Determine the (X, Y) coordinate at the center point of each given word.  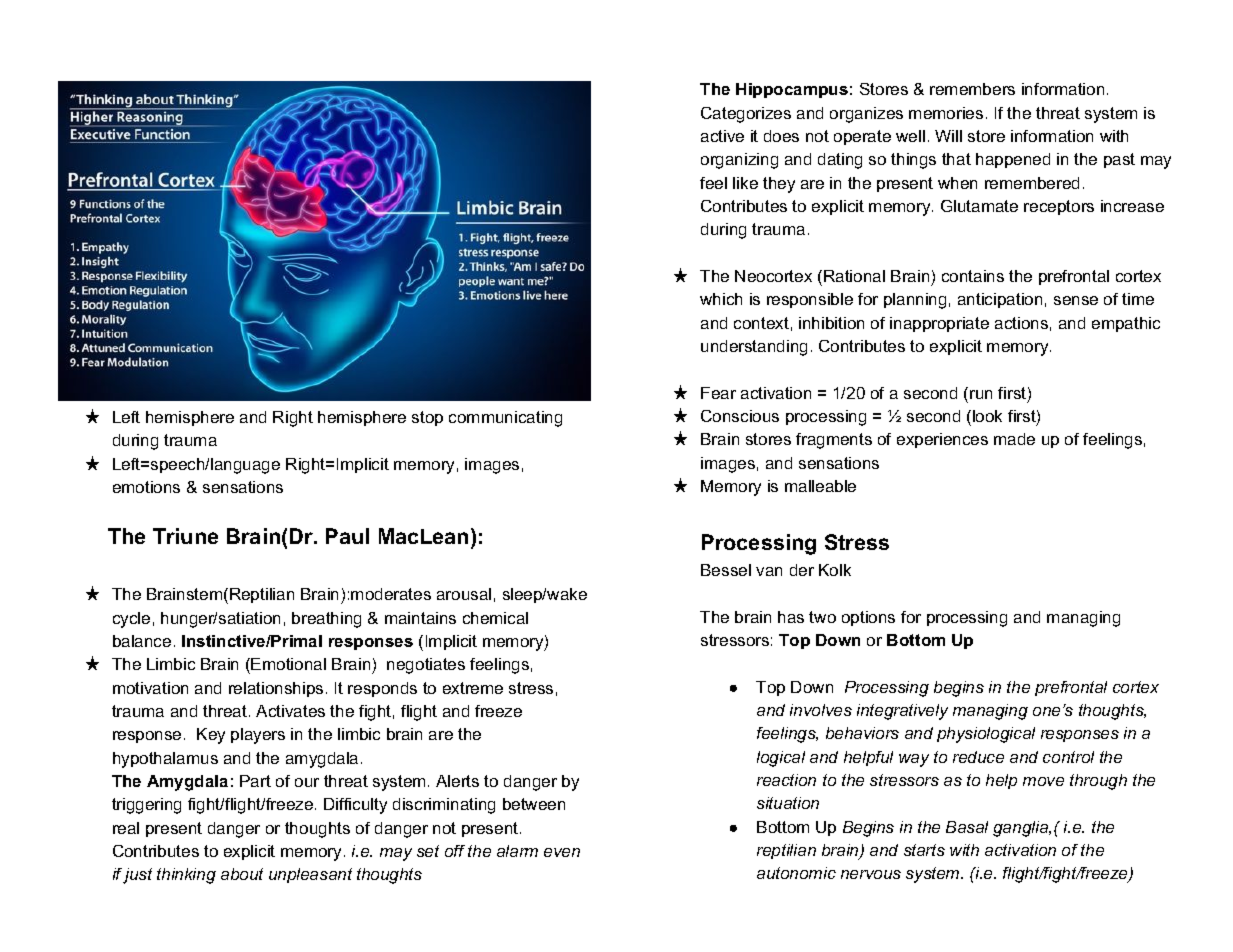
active (722, 136)
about (242, 874)
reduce (978, 757)
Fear (718, 393)
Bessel (726, 570)
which (721, 299)
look (987, 416)
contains (973, 276)
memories (946, 113)
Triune (185, 536)
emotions (146, 487)
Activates (290, 711)
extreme (473, 688)
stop (427, 418)
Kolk (835, 570)
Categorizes (746, 115)
